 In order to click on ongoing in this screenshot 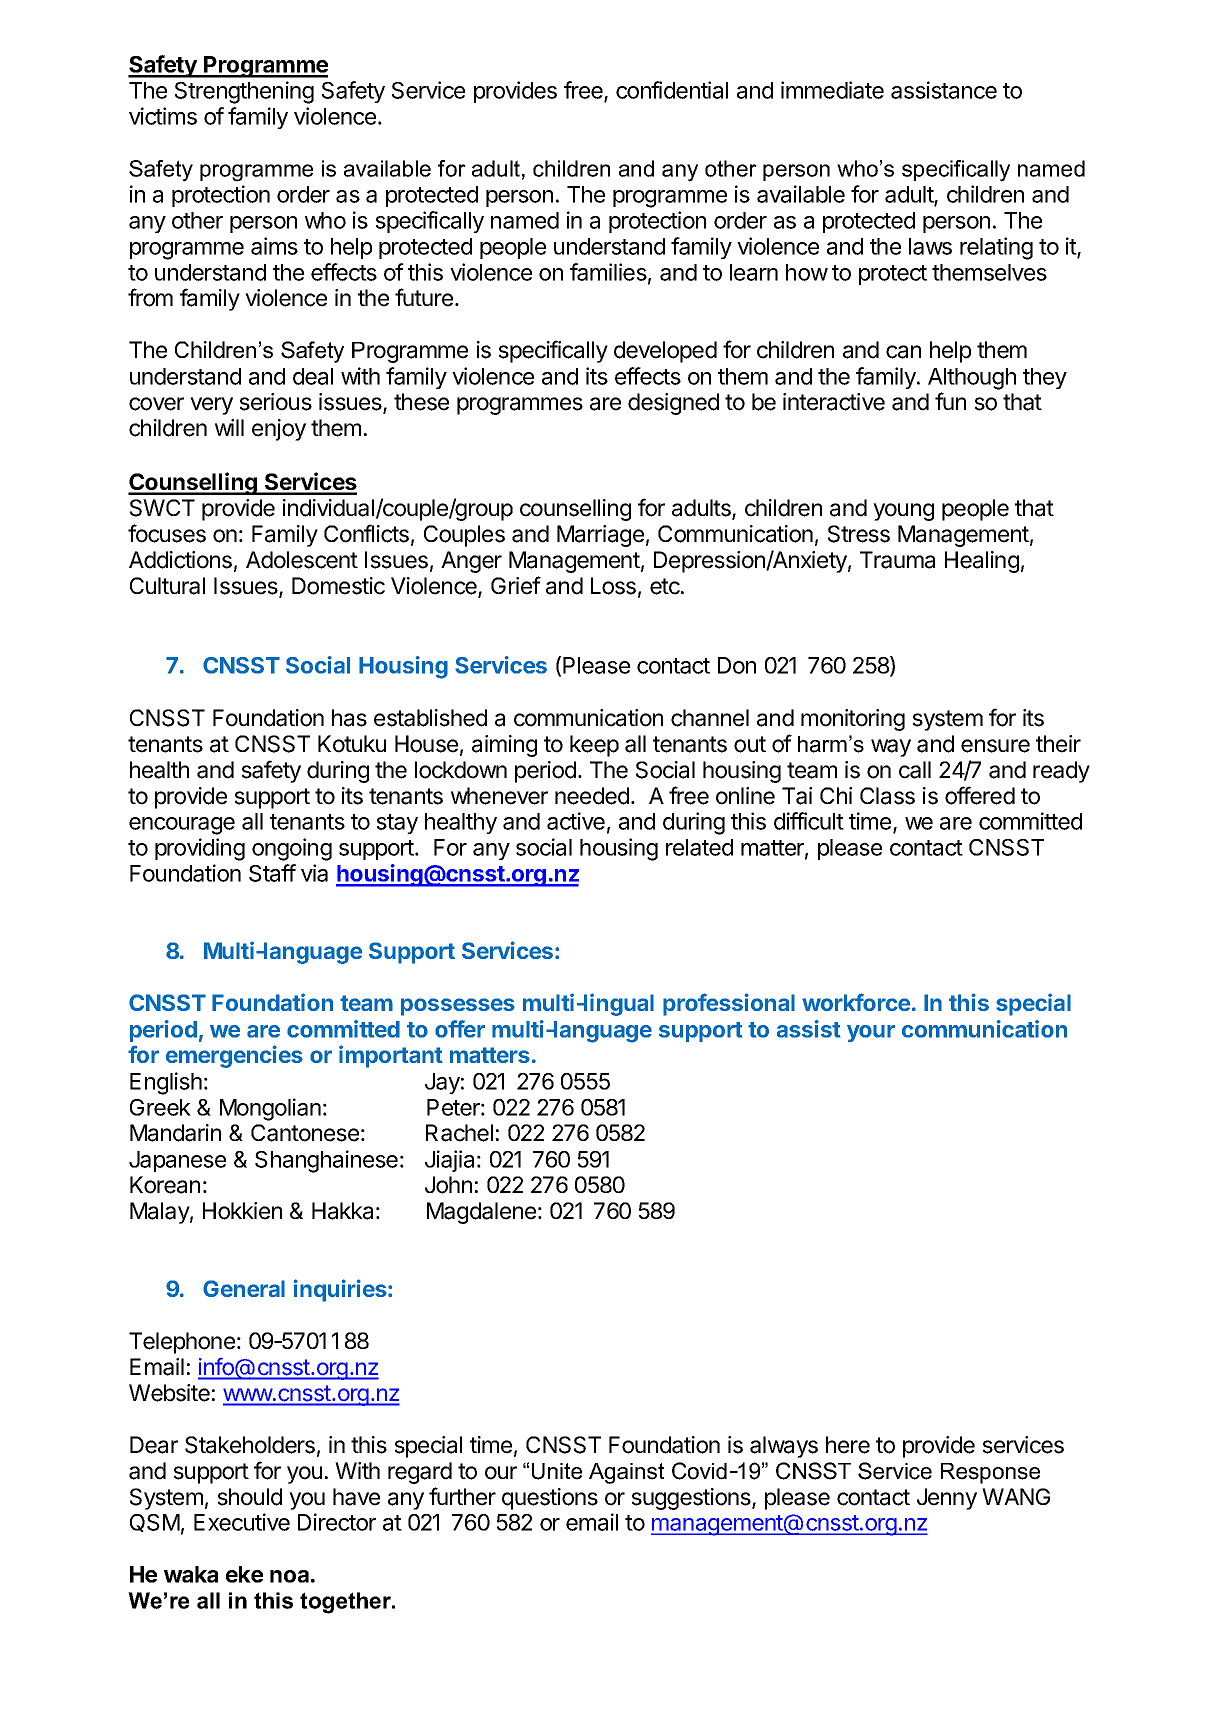, I will do `click(292, 849)`.
